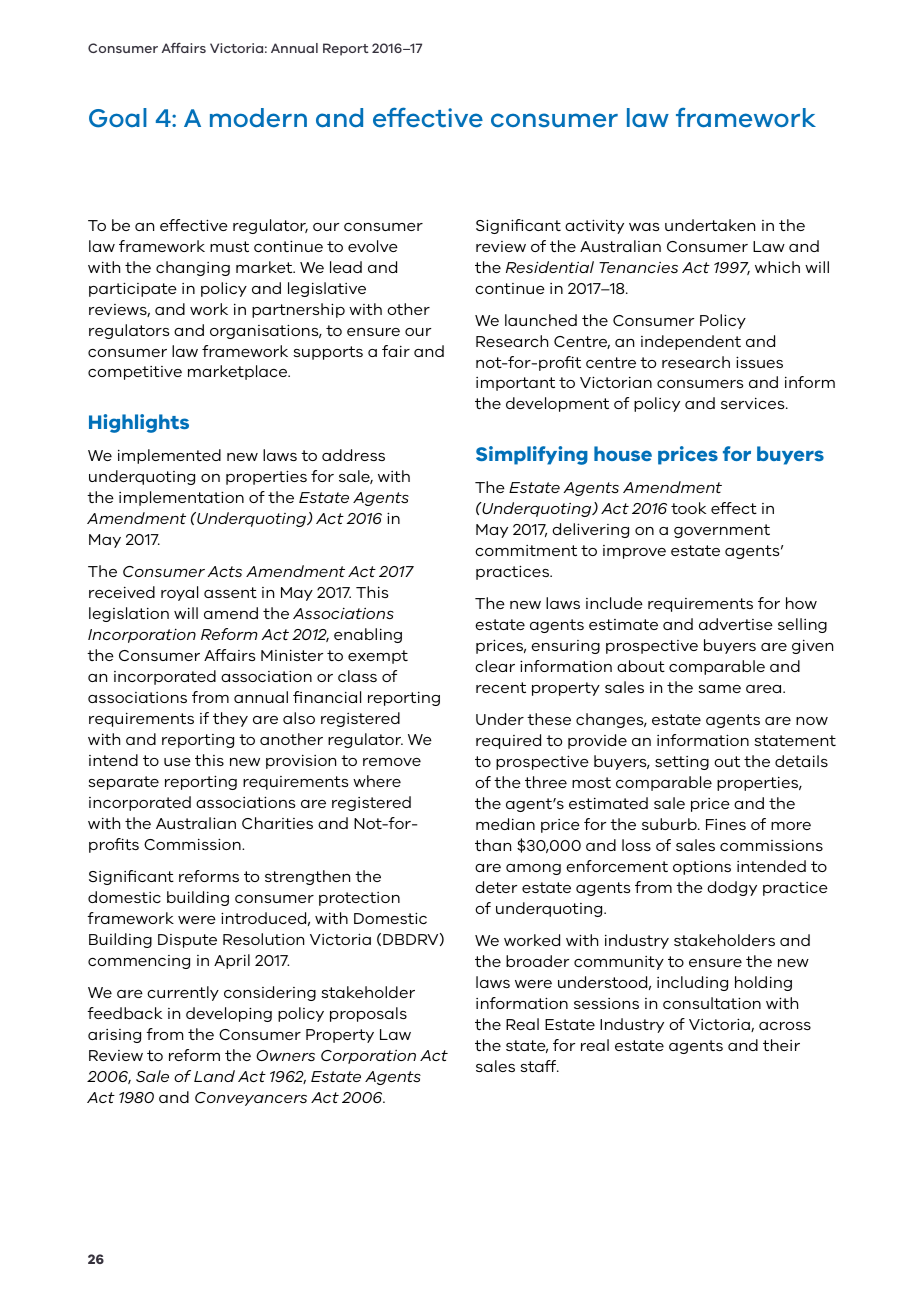  I want to click on commitment, so click(526, 550).
